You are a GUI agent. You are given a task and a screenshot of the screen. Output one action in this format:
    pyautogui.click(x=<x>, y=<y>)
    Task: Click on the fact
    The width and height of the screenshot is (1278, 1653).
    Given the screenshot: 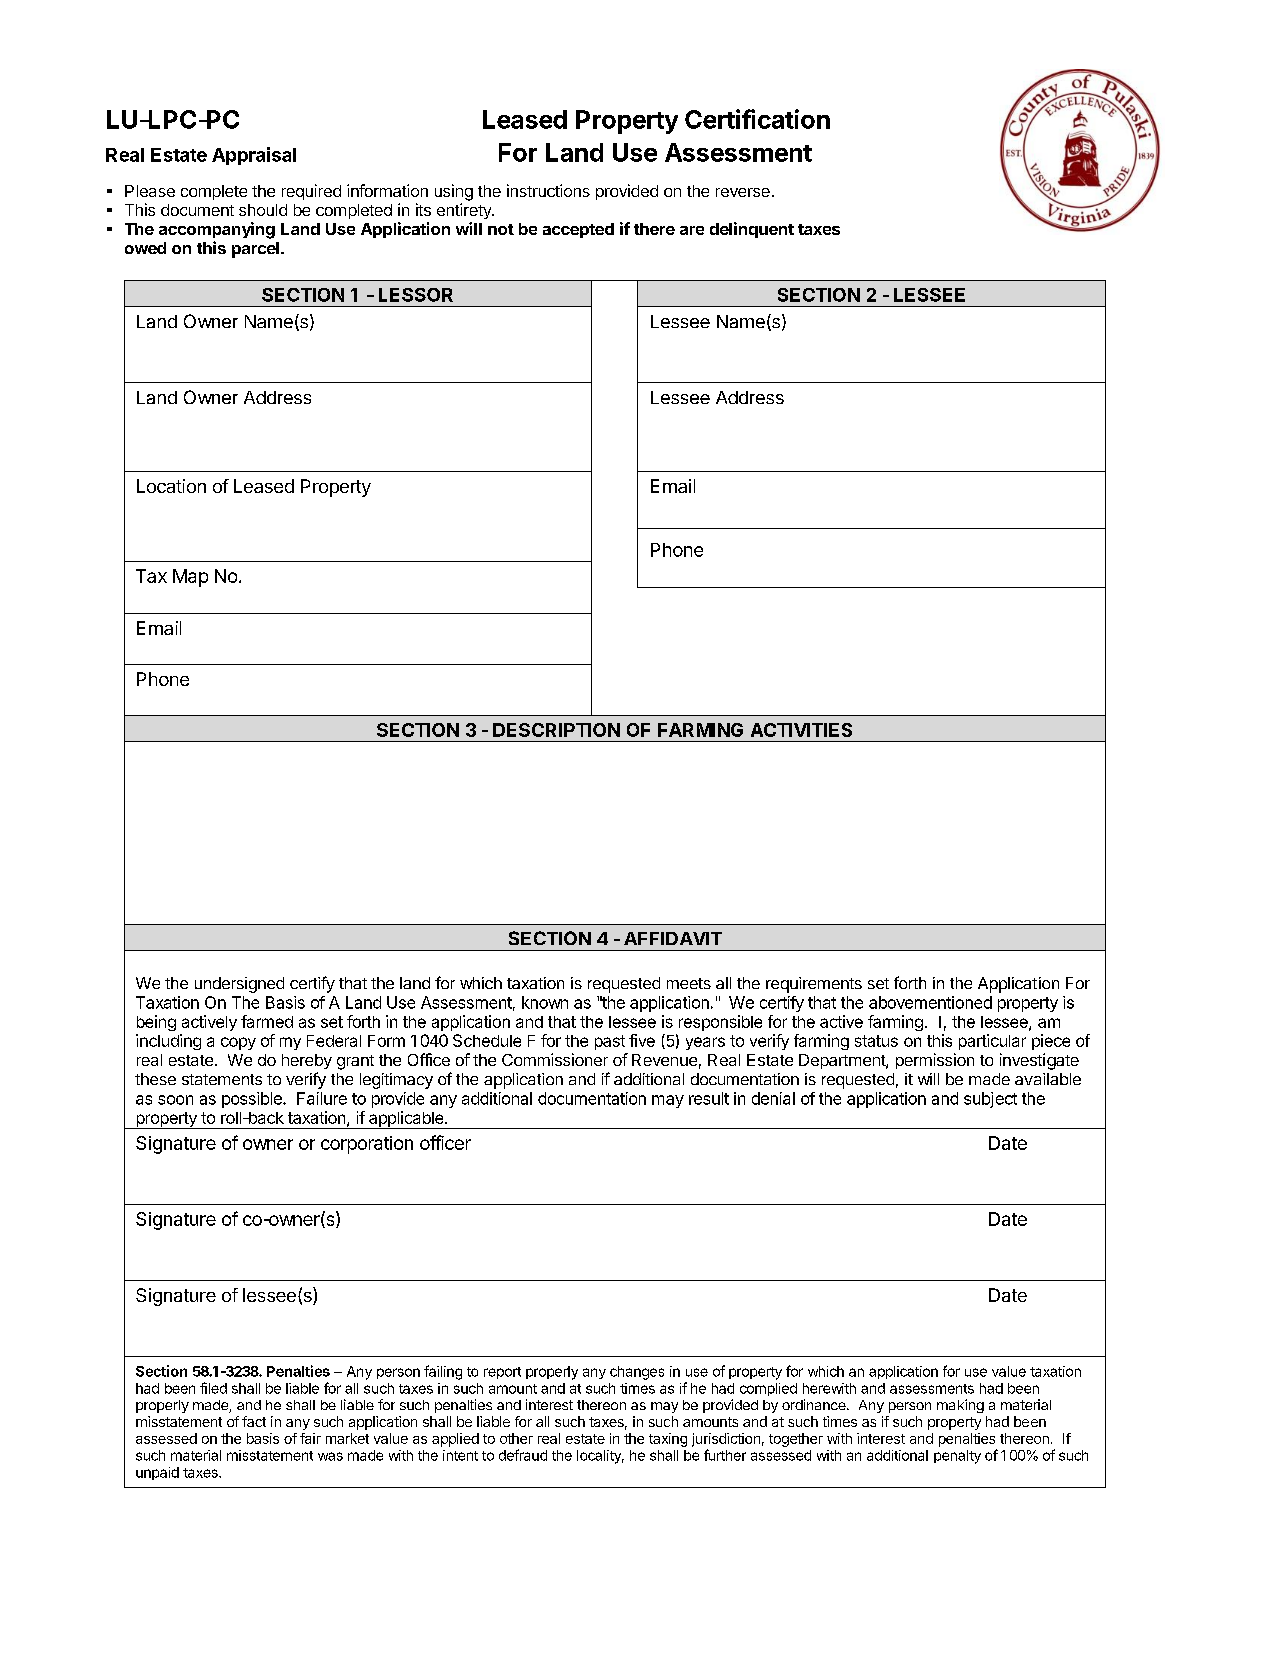 What is the action you would take?
    pyautogui.click(x=254, y=1421)
